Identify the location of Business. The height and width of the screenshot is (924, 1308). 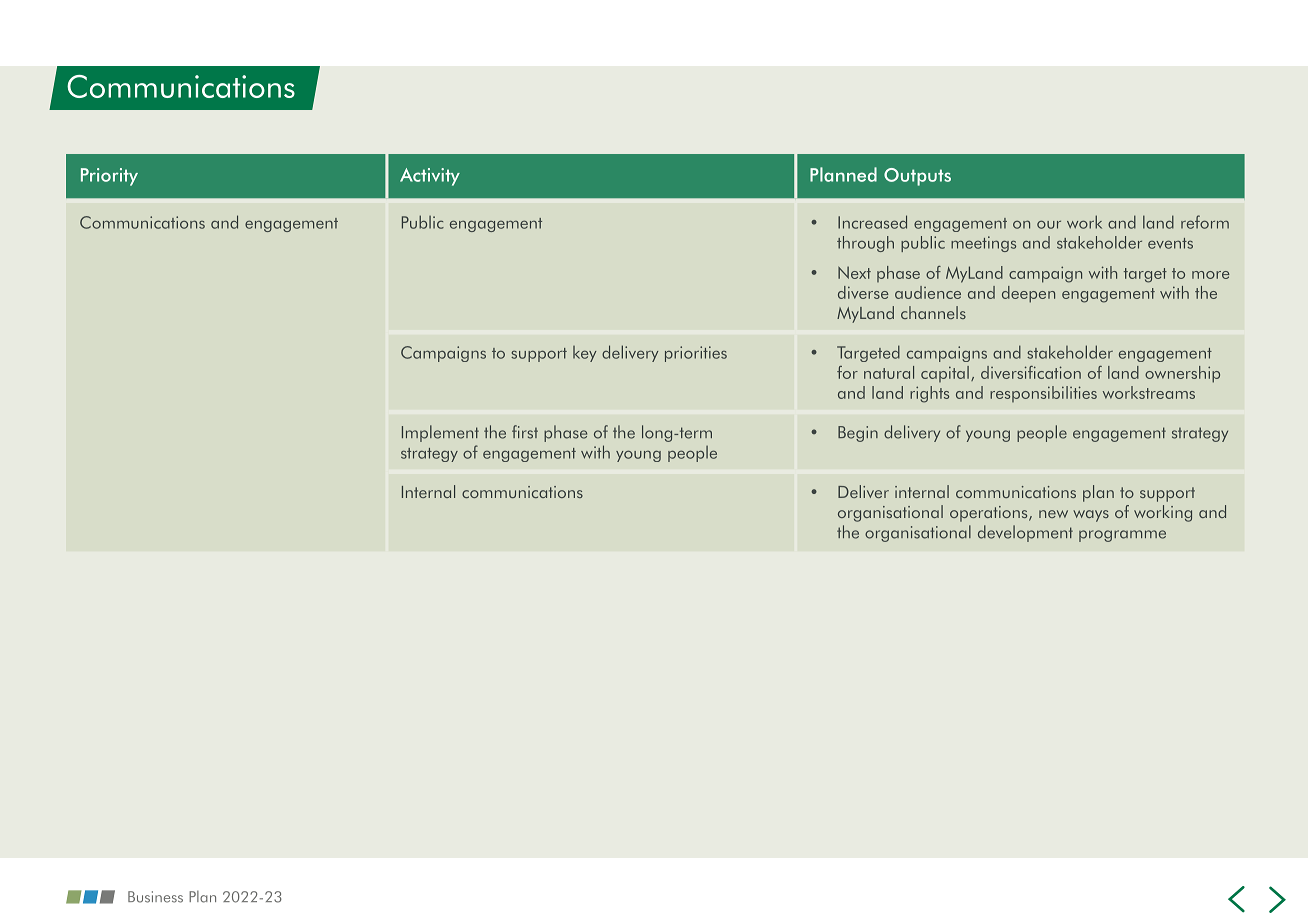
(155, 897).
